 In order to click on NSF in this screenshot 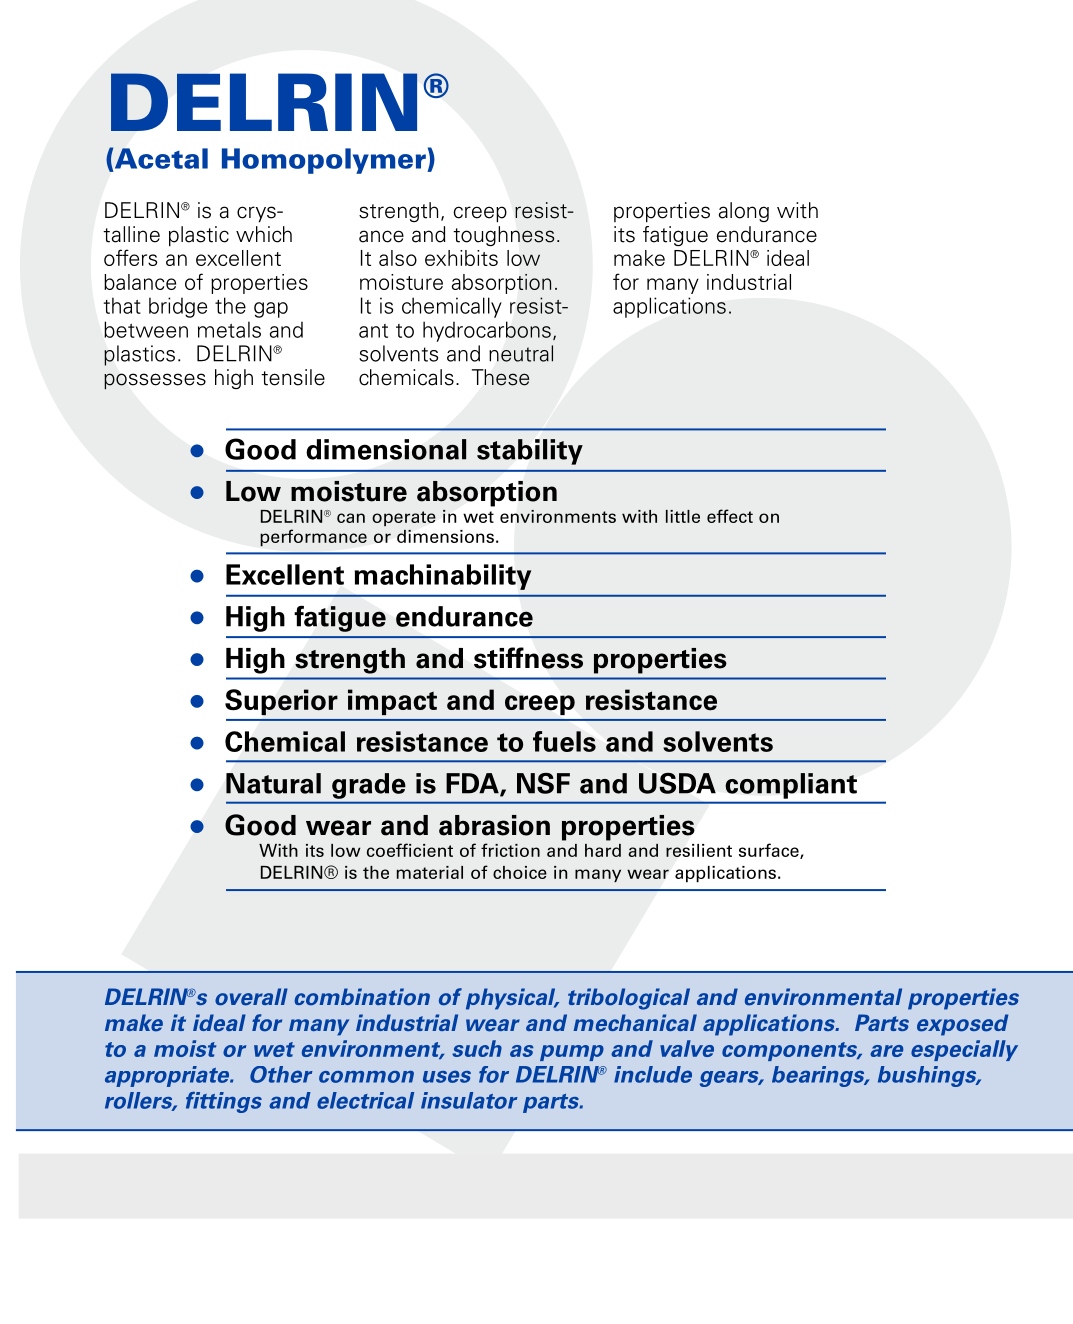, I will do `click(543, 783)`.
